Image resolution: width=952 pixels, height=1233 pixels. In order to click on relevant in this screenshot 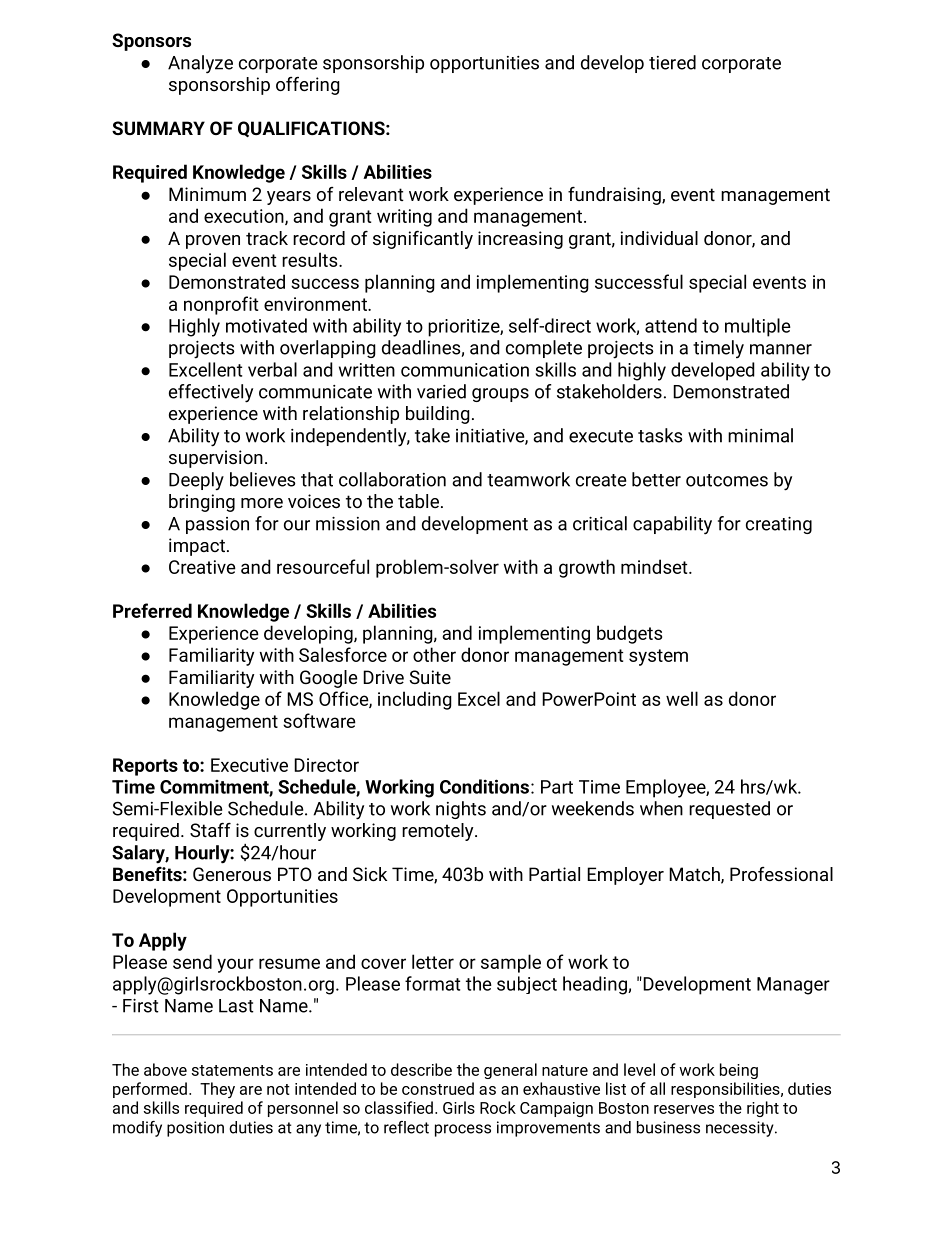, I will do `click(371, 194)`.
